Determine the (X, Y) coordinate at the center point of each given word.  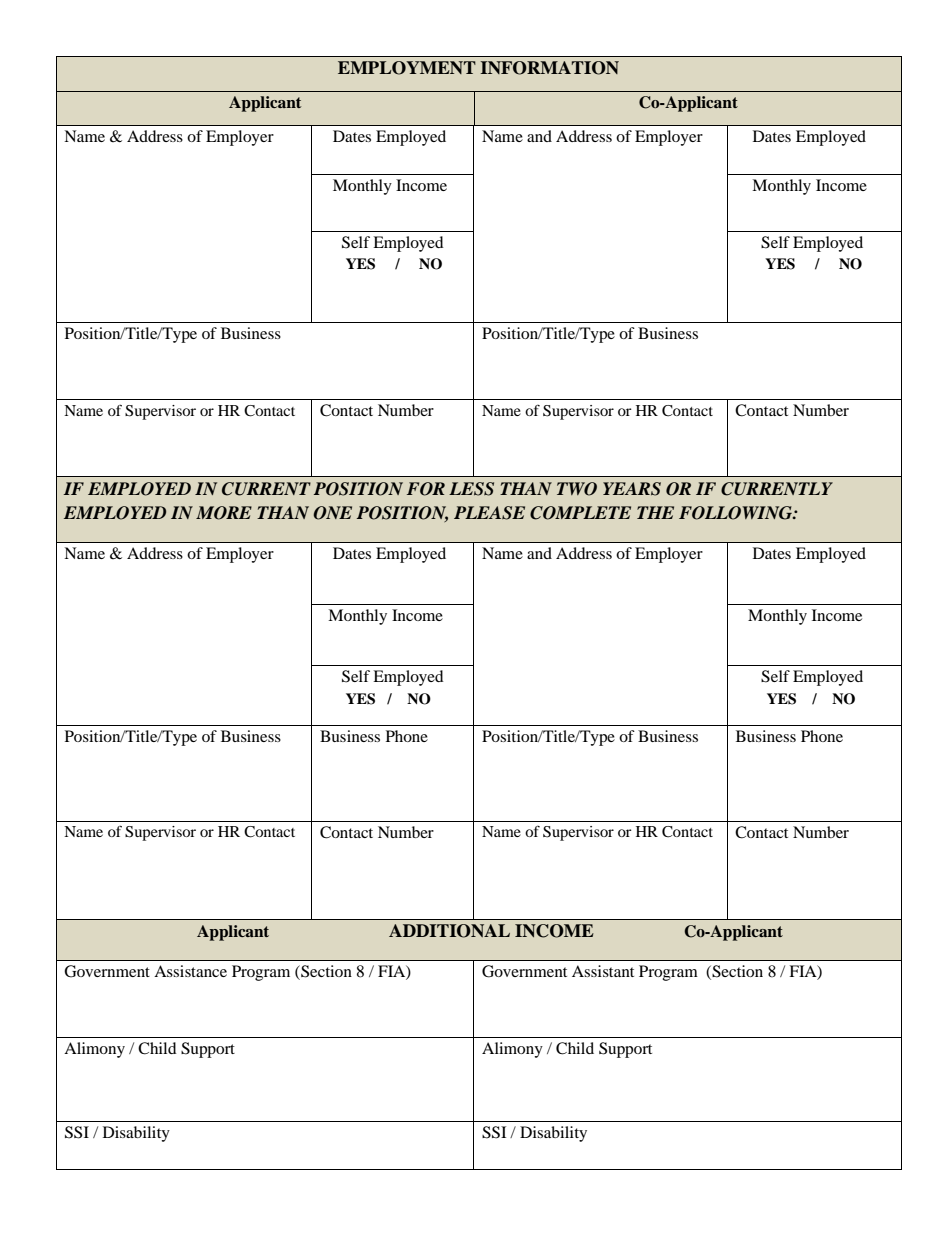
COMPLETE (580, 513)
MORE (224, 513)
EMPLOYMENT (407, 68)
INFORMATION (549, 68)
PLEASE (489, 513)
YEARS (632, 489)
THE (655, 512)
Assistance (190, 971)
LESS (471, 489)
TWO (577, 489)
